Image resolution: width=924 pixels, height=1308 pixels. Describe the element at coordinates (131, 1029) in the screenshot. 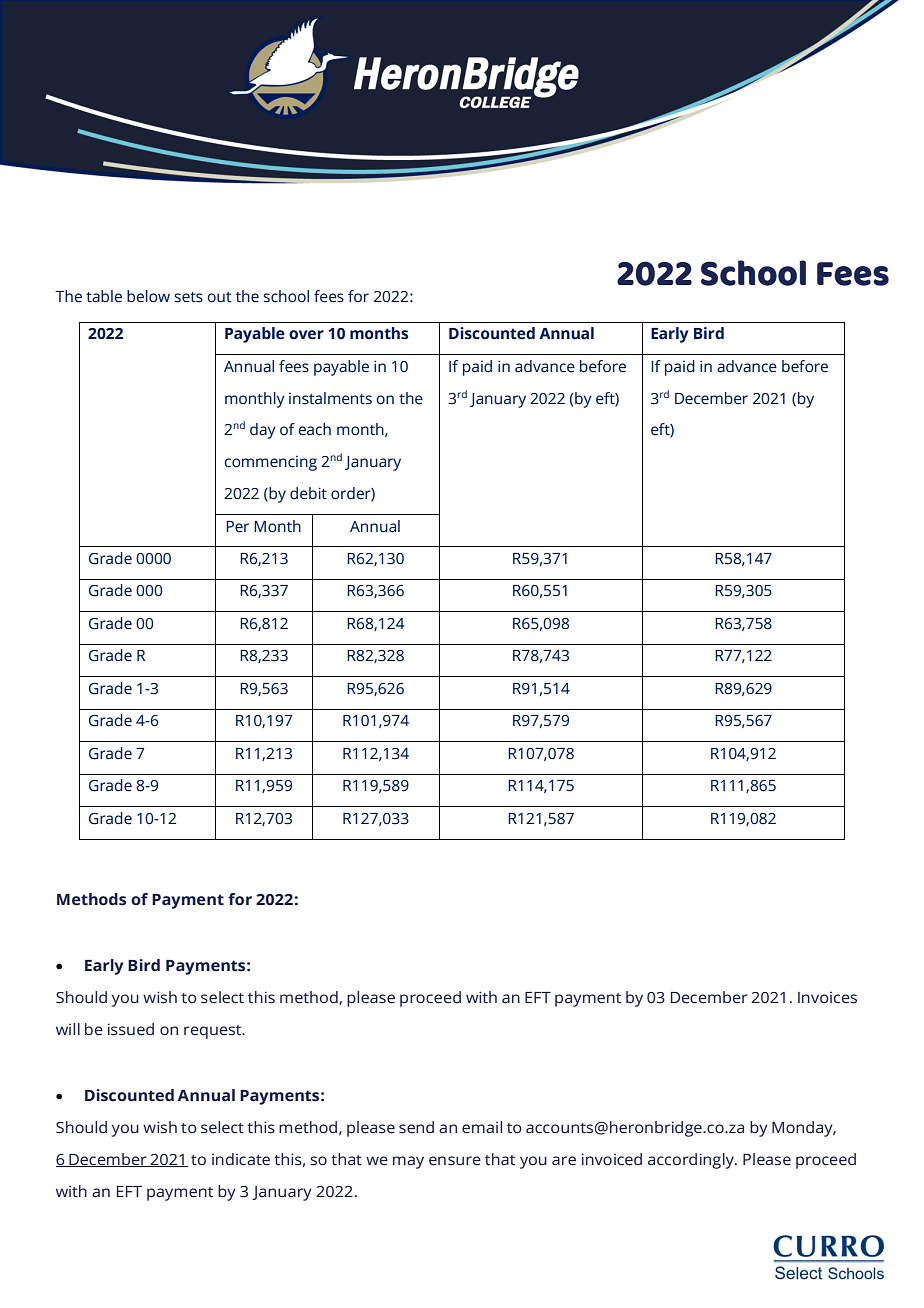

I see `issued` at that location.
